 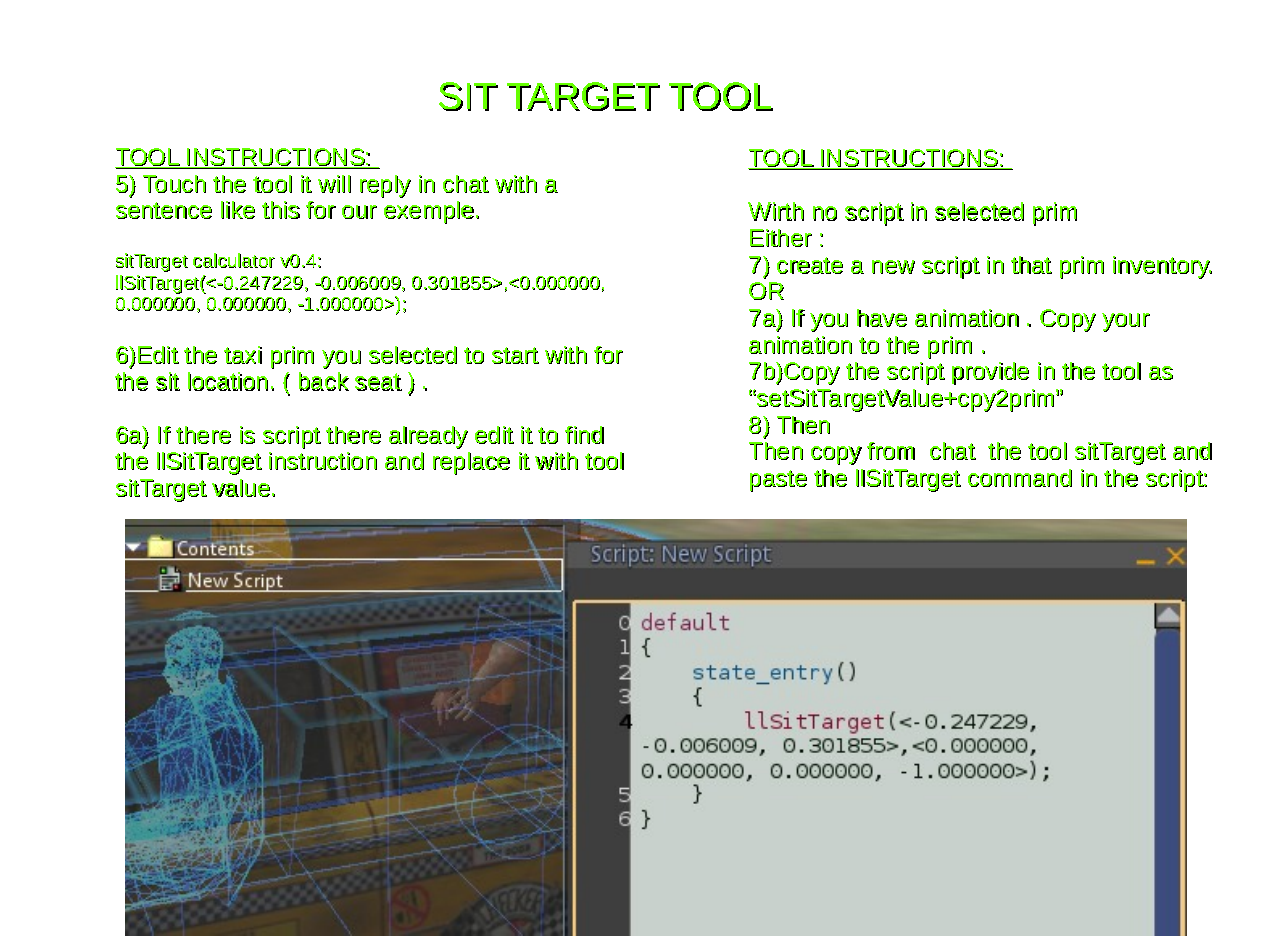 What do you see at coordinates (781, 238) in the screenshot?
I see `Either` at bounding box center [781, 238].
